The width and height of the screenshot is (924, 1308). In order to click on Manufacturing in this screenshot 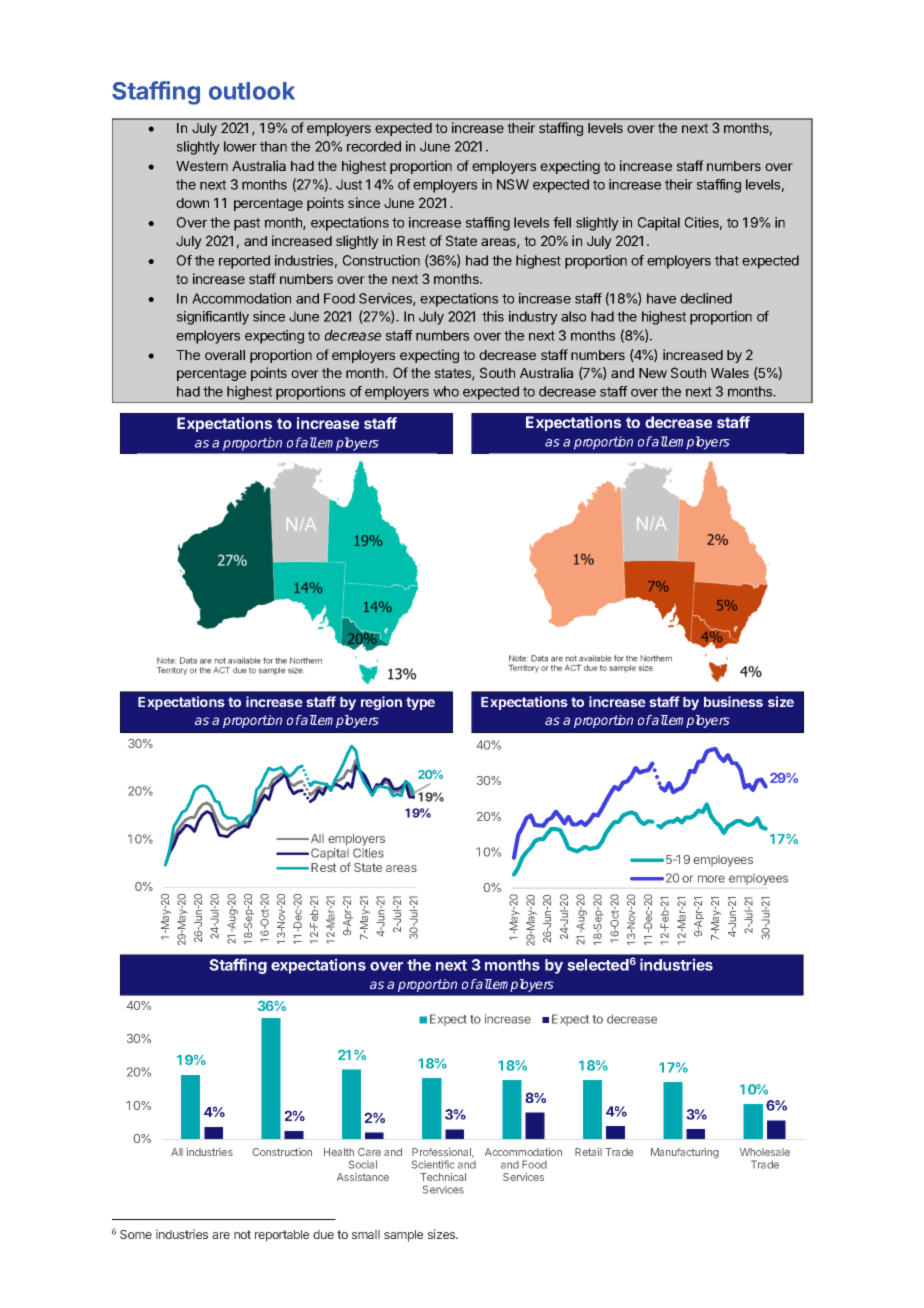, I will do `click(685, 1153)`.
